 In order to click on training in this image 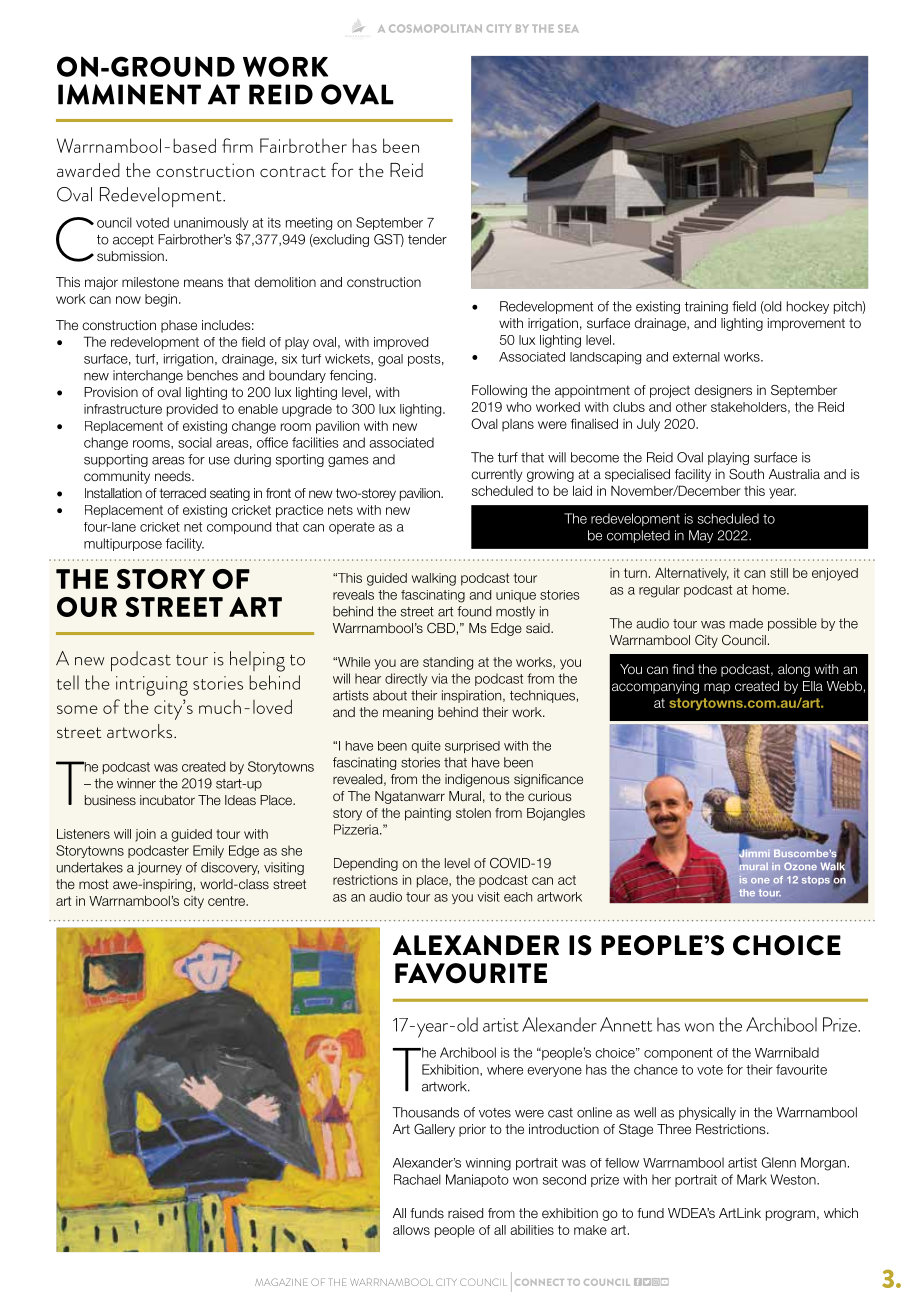, I will do `click(706, 307)`.
